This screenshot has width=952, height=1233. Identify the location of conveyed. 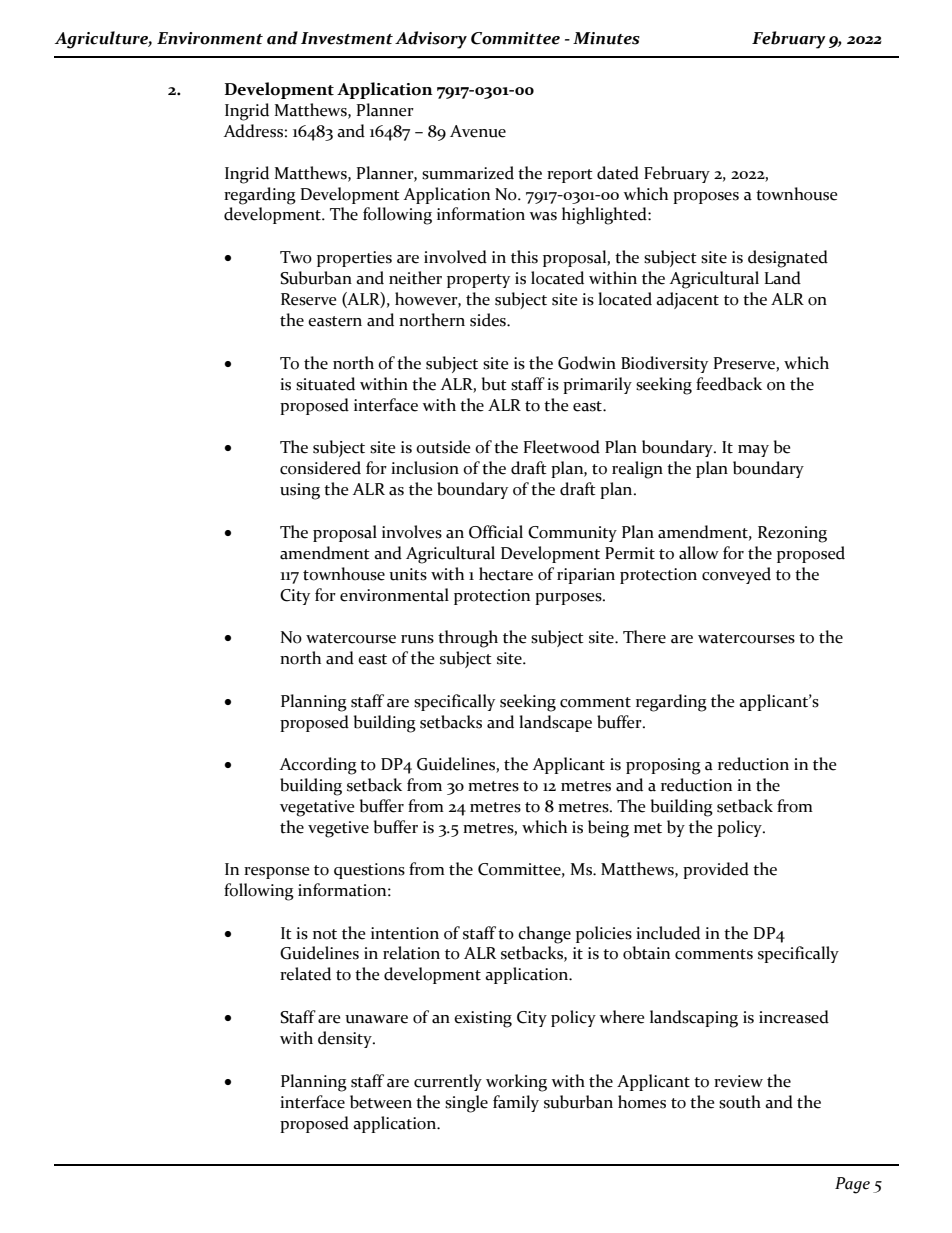
(736, 575).
